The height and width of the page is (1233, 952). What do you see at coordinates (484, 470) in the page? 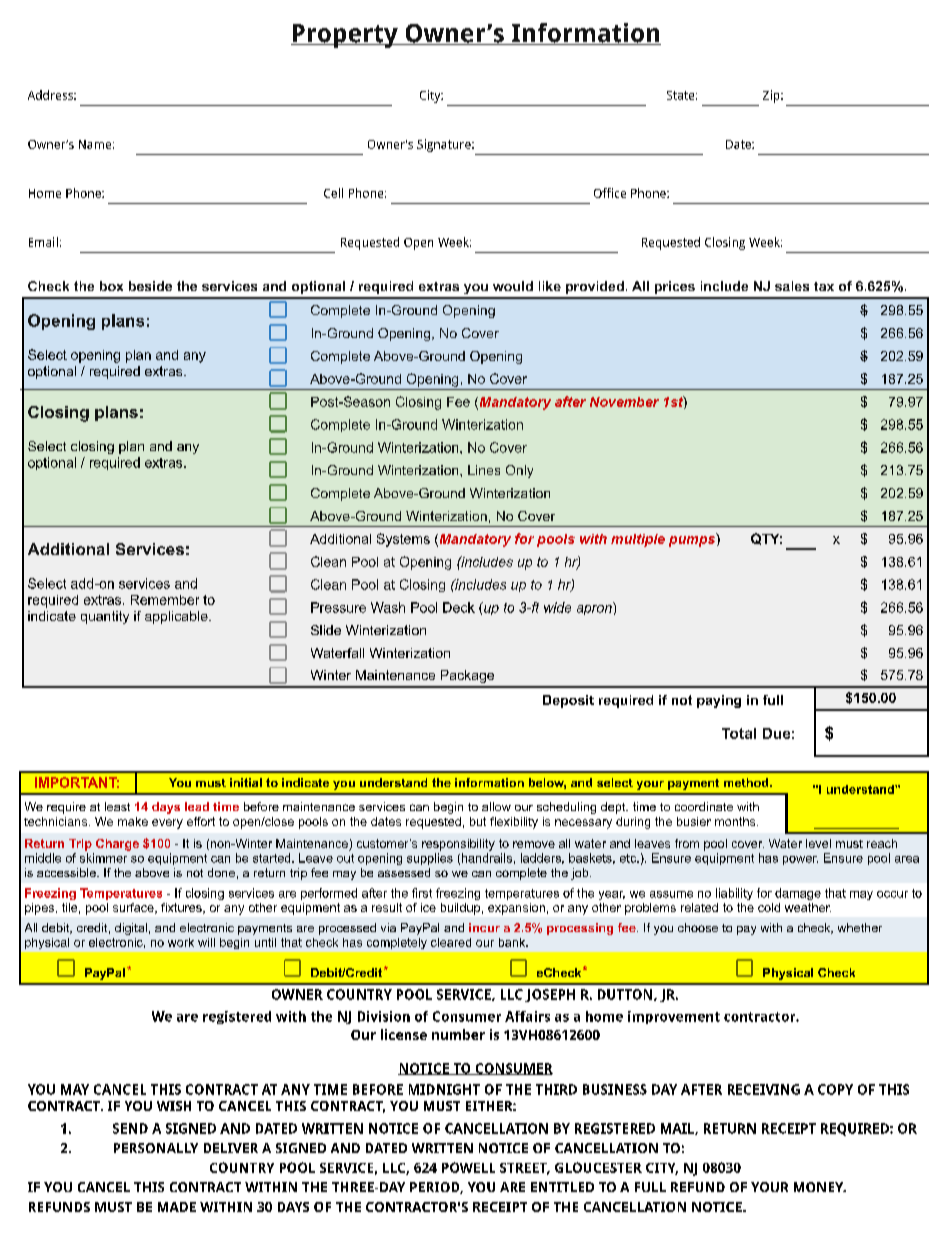
I see `Lines` at bounding box center [484, 470].
